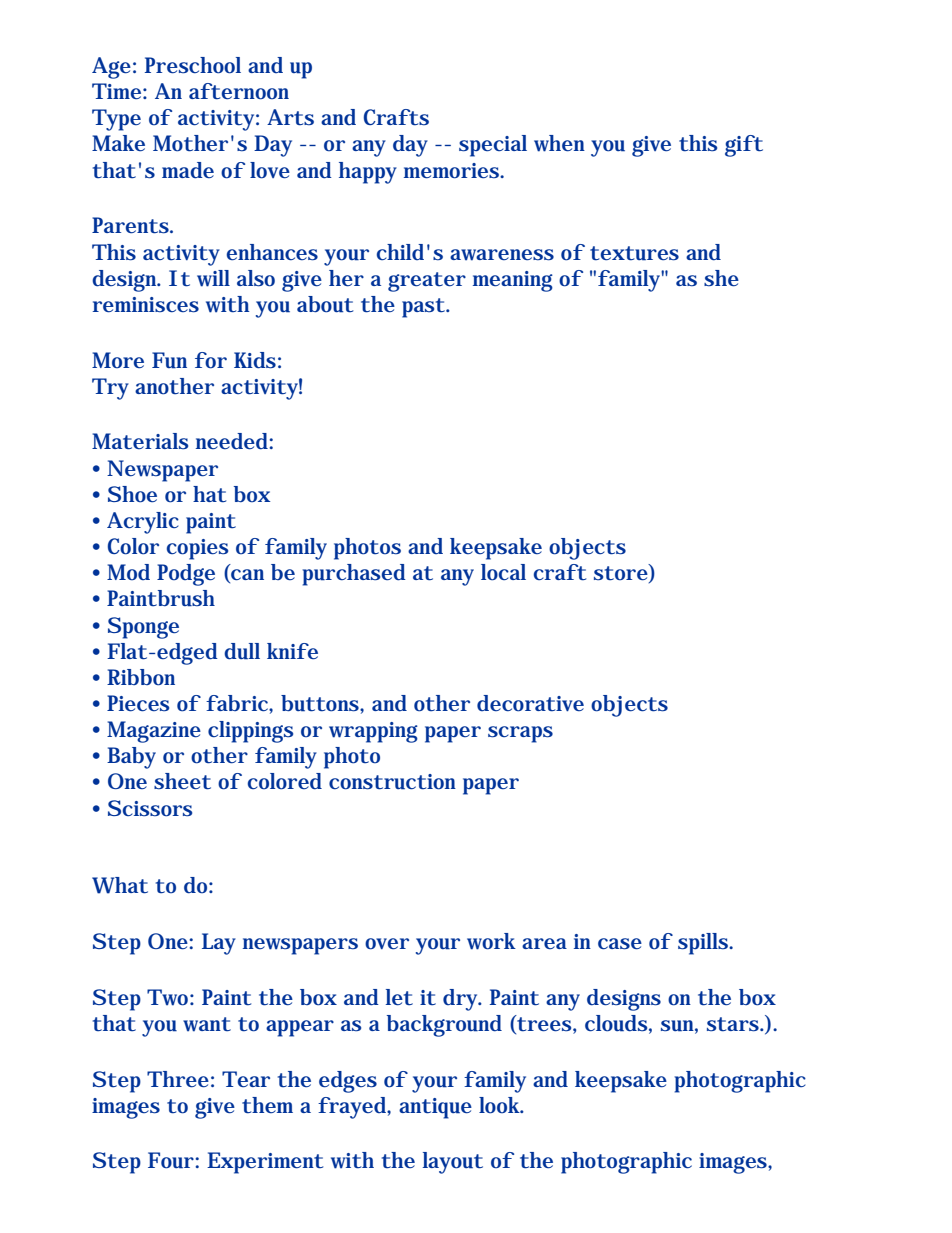 Image resolution: width=952 pixels, height=1233 pixels. I want to click on gift, so click(744, 146).
